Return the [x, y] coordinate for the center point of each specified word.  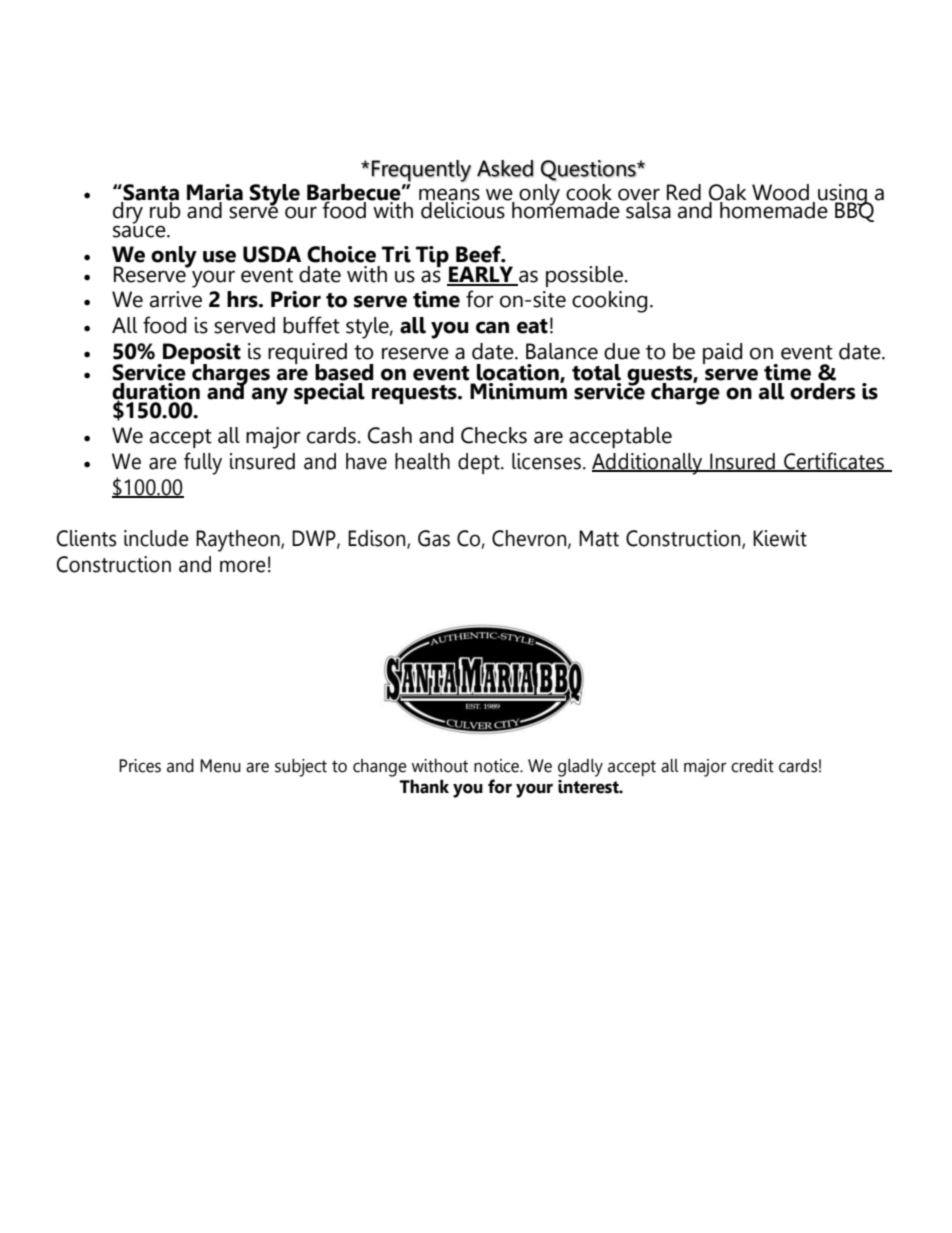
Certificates [834, 462]
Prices [140, 766]
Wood [780, 192]
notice [497, 766]
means [449, 194]
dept [480, 463]
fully [203, 463]
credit [752, 766]
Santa [150, 192]
